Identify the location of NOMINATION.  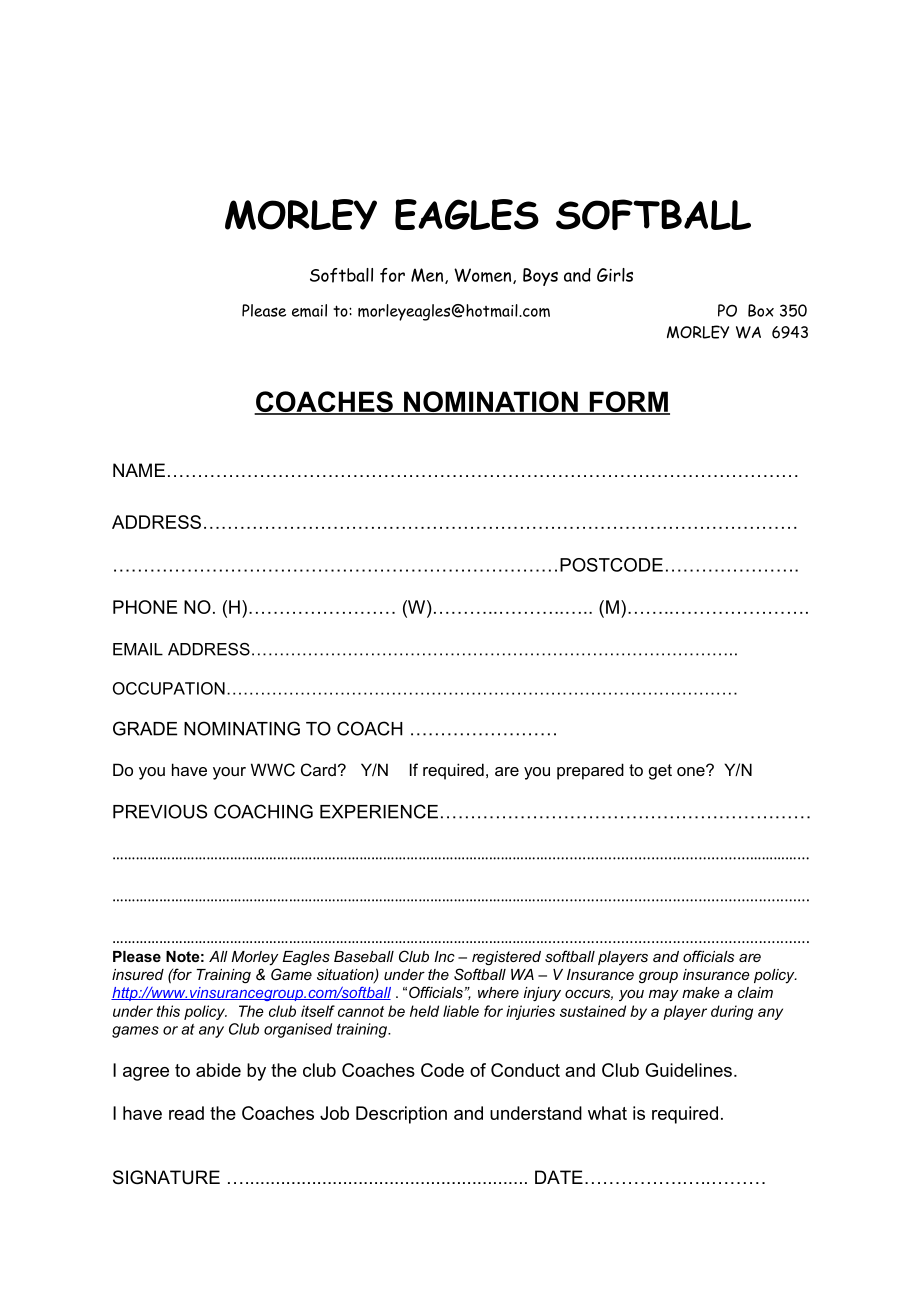
(491, 402).
